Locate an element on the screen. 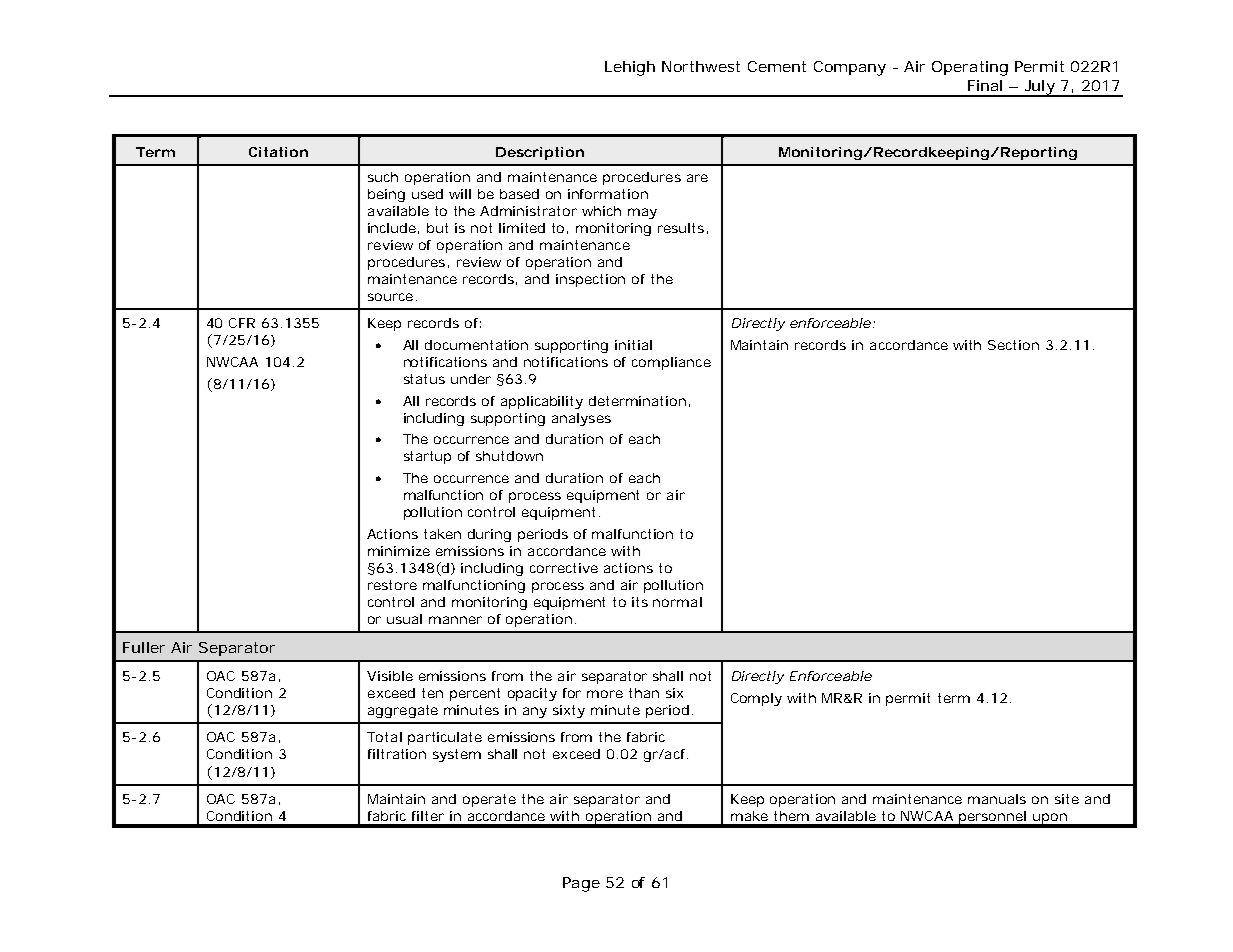 The width and height of the screenshot is (1233, 952). operate is located at coordinates (489, 800).
